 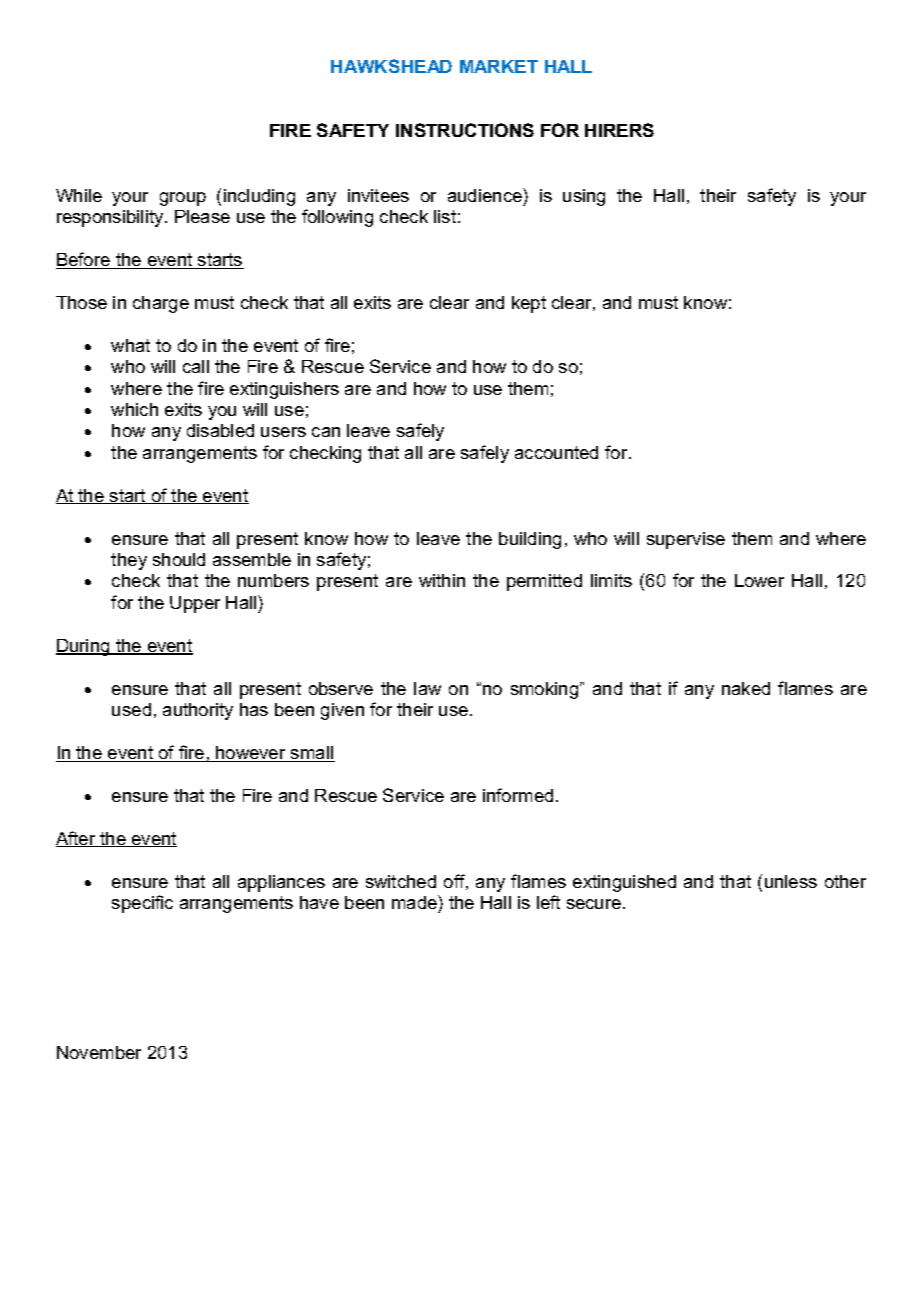 I want to click on naked, so click(x=746, y=688).
